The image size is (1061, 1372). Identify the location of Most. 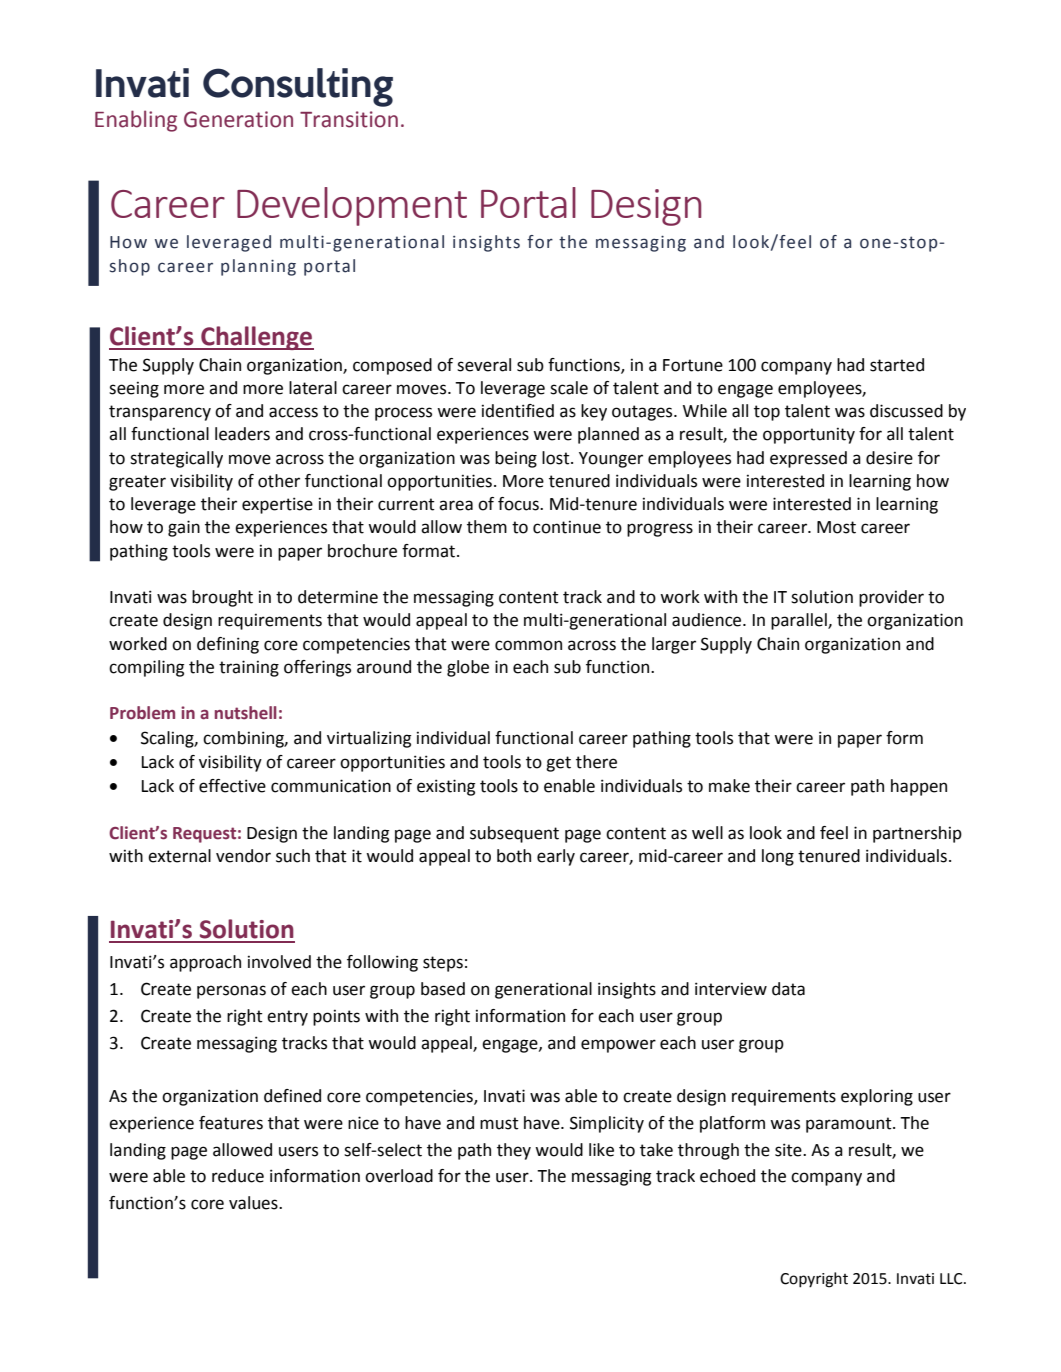
(836, 527).
